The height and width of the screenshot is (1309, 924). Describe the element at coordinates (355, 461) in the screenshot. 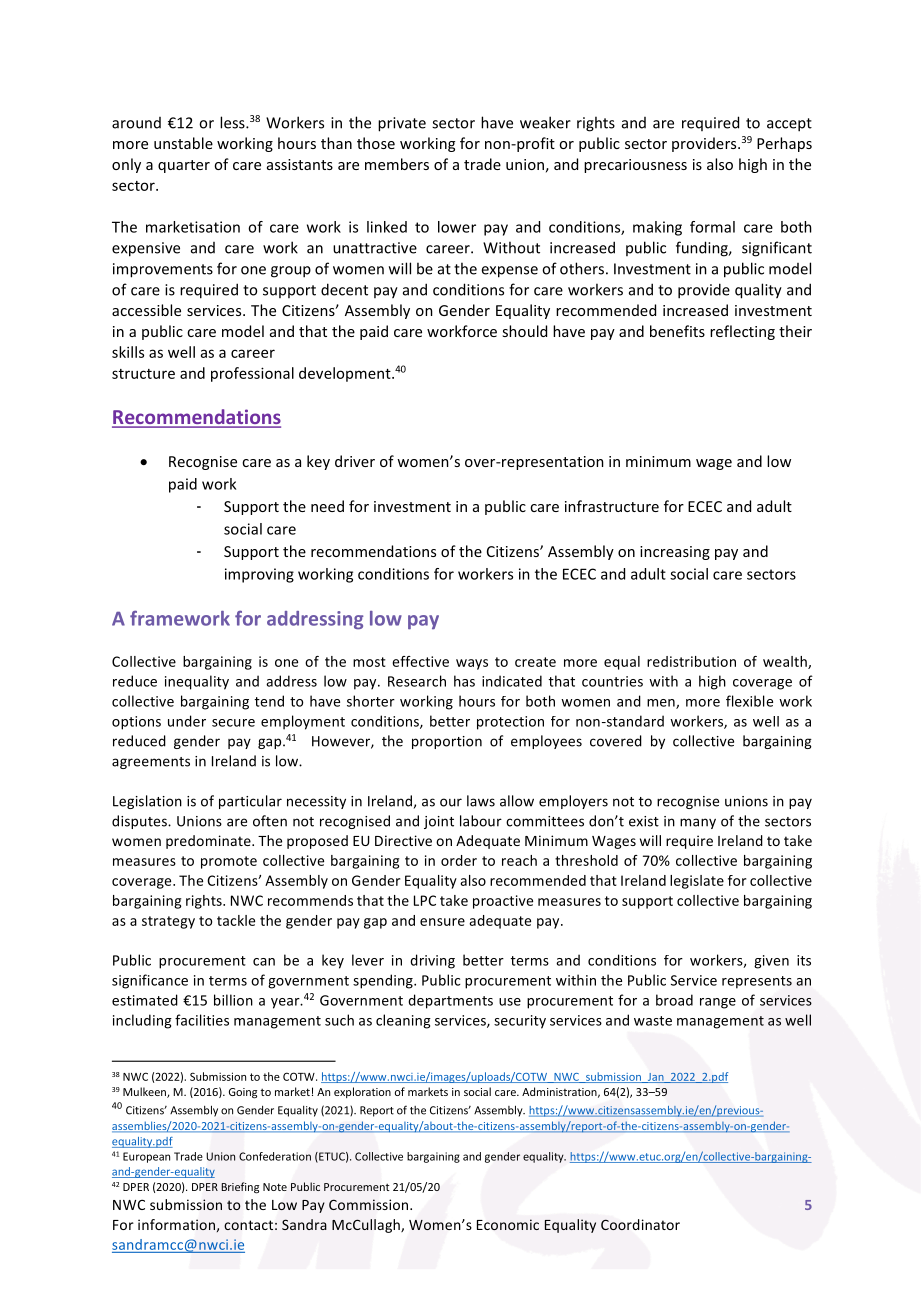

I see `driver` at that location.
